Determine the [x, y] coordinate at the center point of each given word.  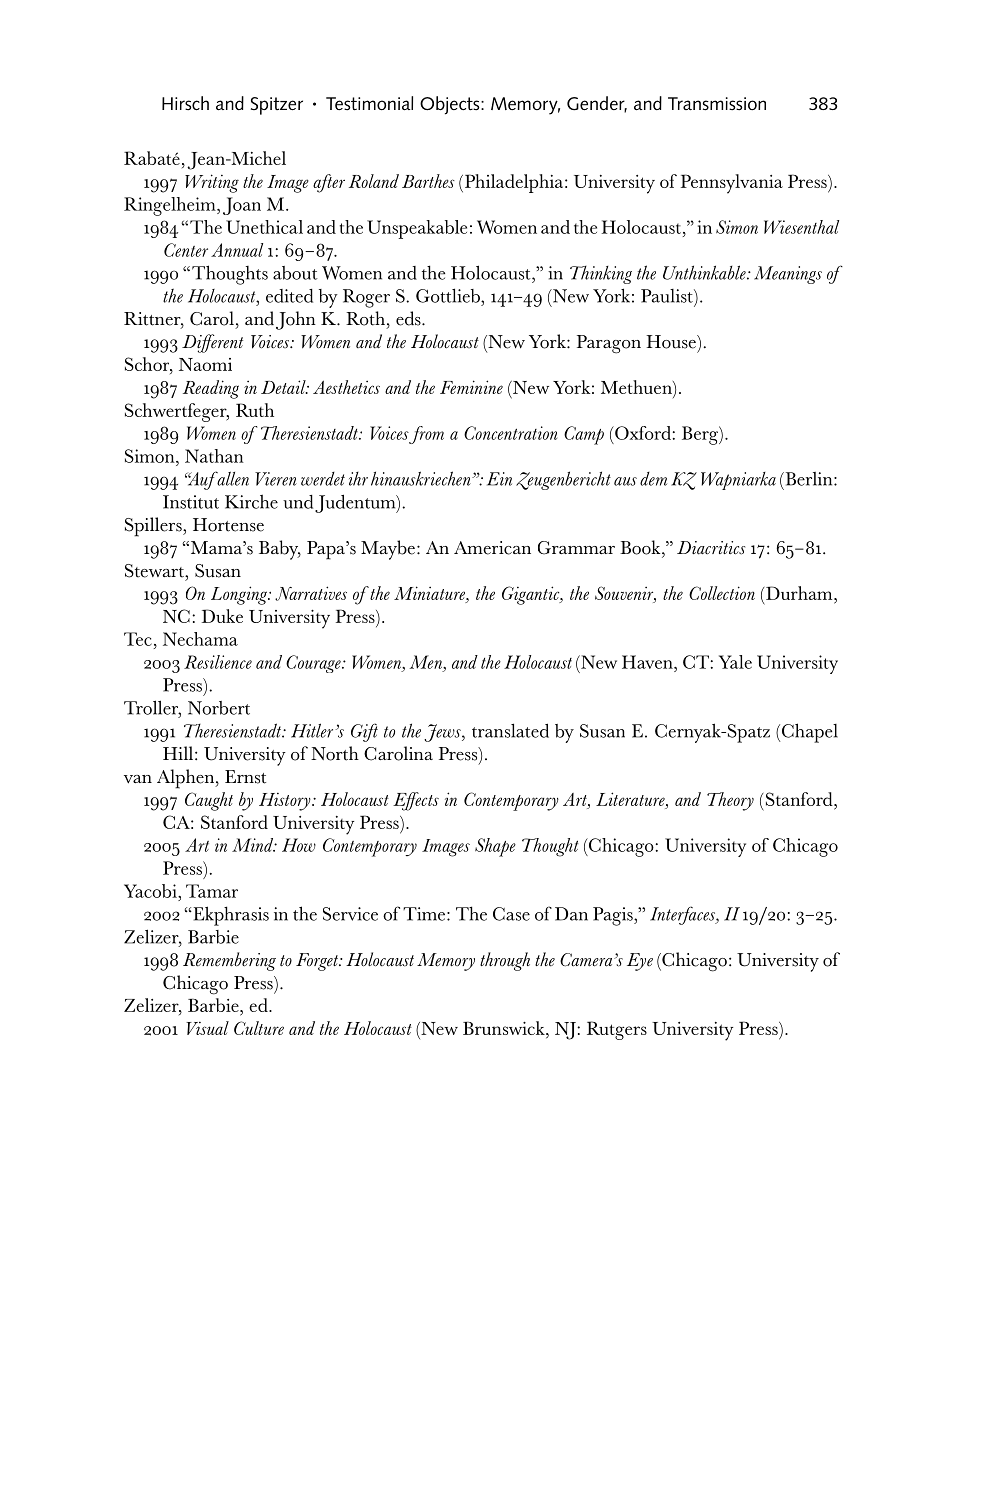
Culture [259, 1028]
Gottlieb [449, 295]
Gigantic [532, 595]
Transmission [717, 104]
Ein [499, 479]
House [672, 342]
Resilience [218, 662]
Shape [495, 847]
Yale [735, 662]
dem [653, 479]
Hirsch [185, 103]
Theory [730, 801]
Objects [451, 105]
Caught [209, 801]
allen [232, 478]
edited [289, 296]
